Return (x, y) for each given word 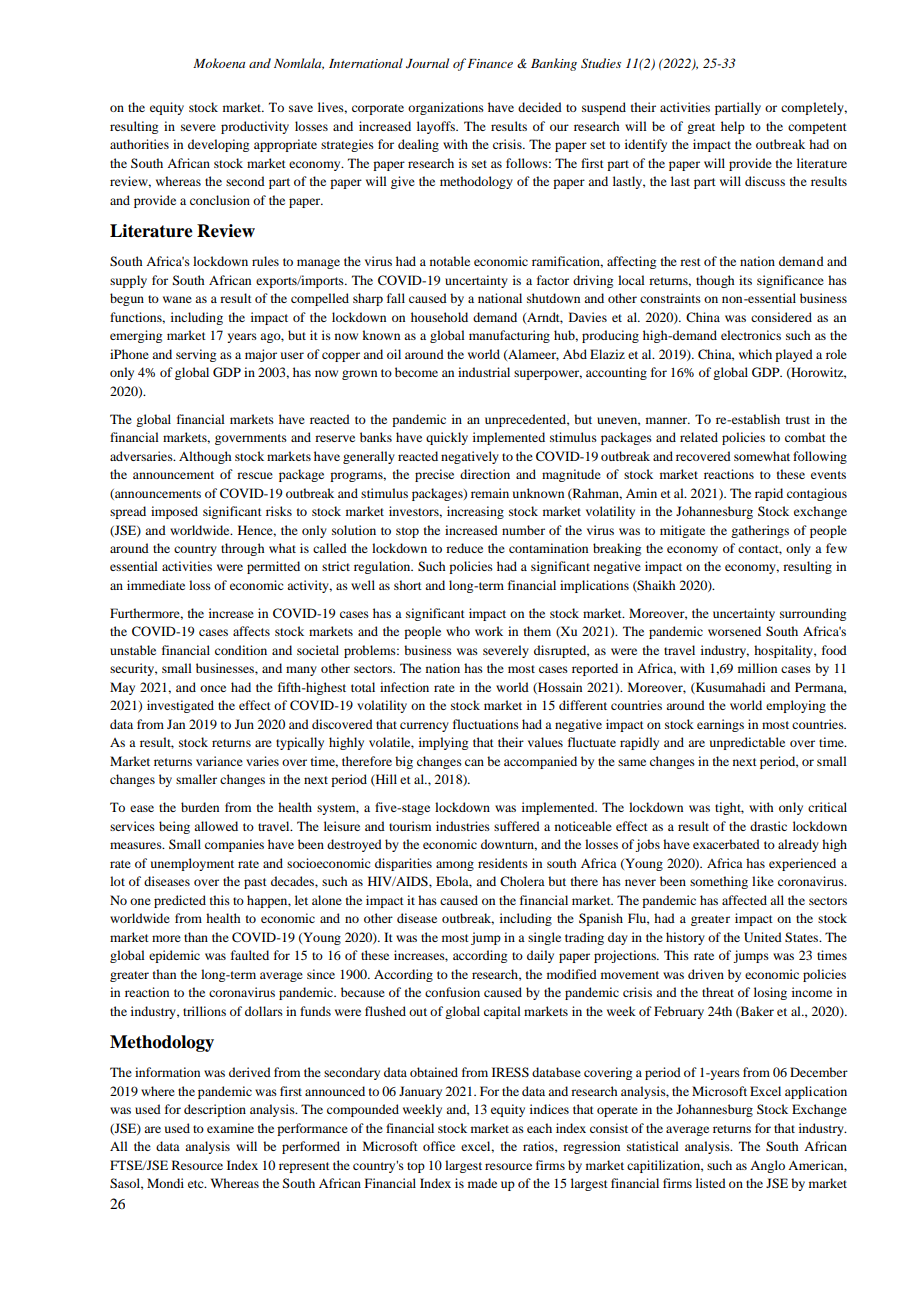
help (733, 127)
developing (218, 145)
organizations (446, 108)
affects (251, 631)
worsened (734, 631)
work (489, 631)
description (215, 1110)
